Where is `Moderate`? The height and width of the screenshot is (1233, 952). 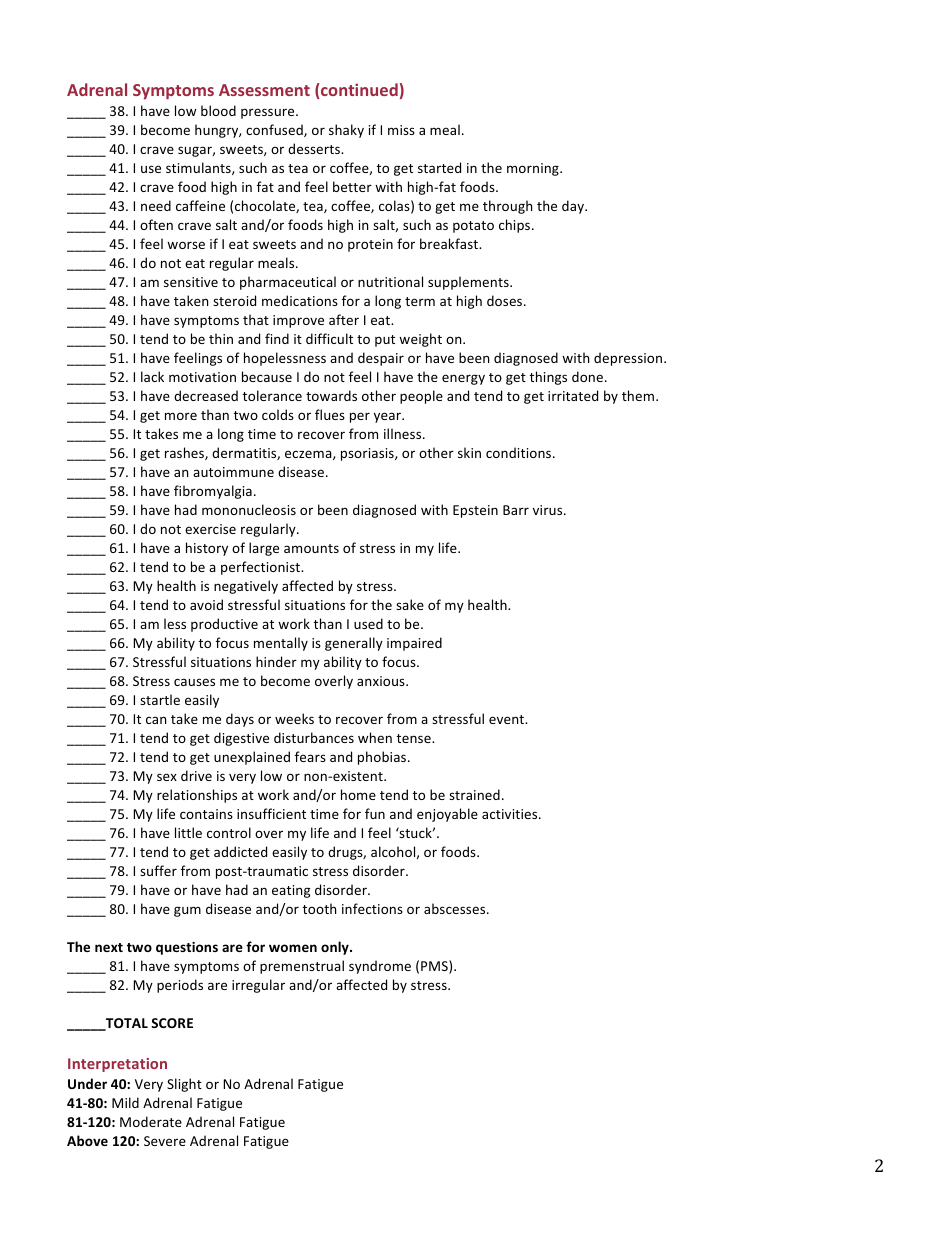 Moderate is located at coordinates (151, 1121).
